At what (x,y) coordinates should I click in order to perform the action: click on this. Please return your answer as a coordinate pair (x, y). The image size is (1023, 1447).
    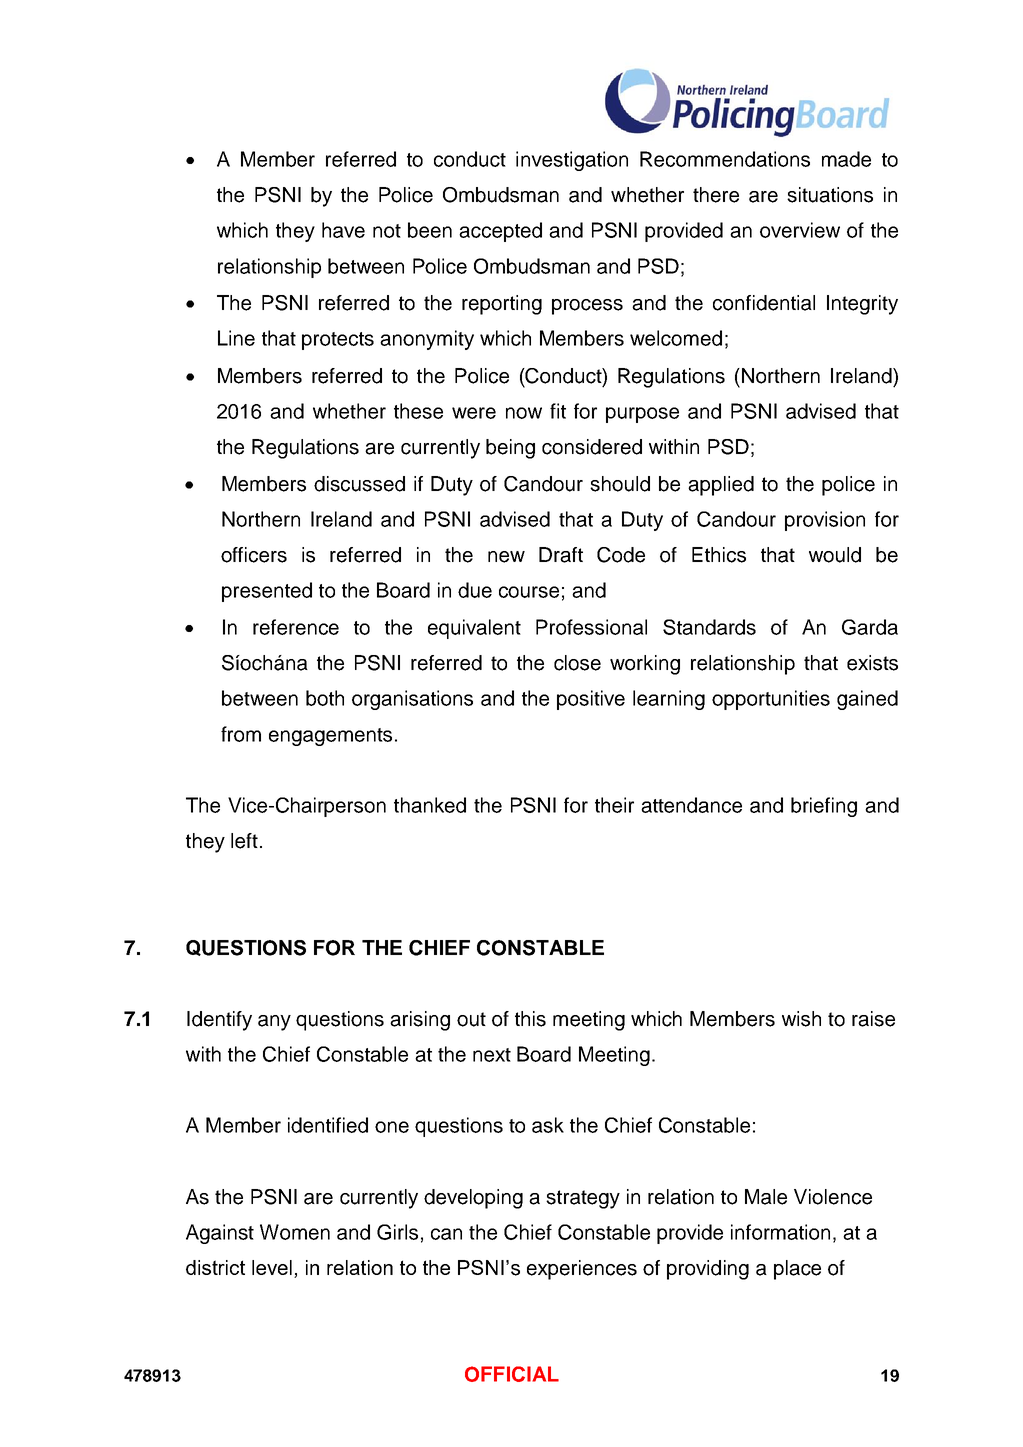
    Looking at the image, I should click on (530, 1019).
